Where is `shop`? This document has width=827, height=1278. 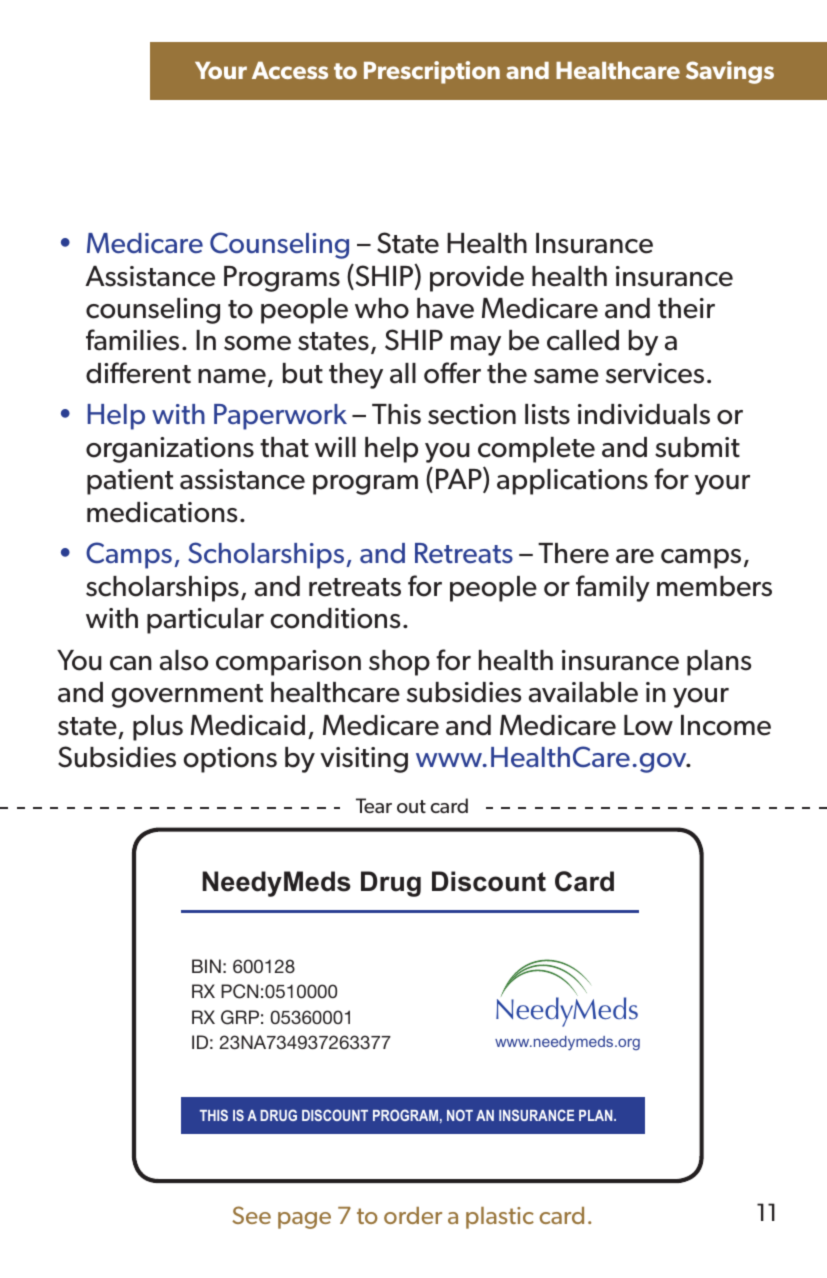 shop is located at coordinates (399, 663).
